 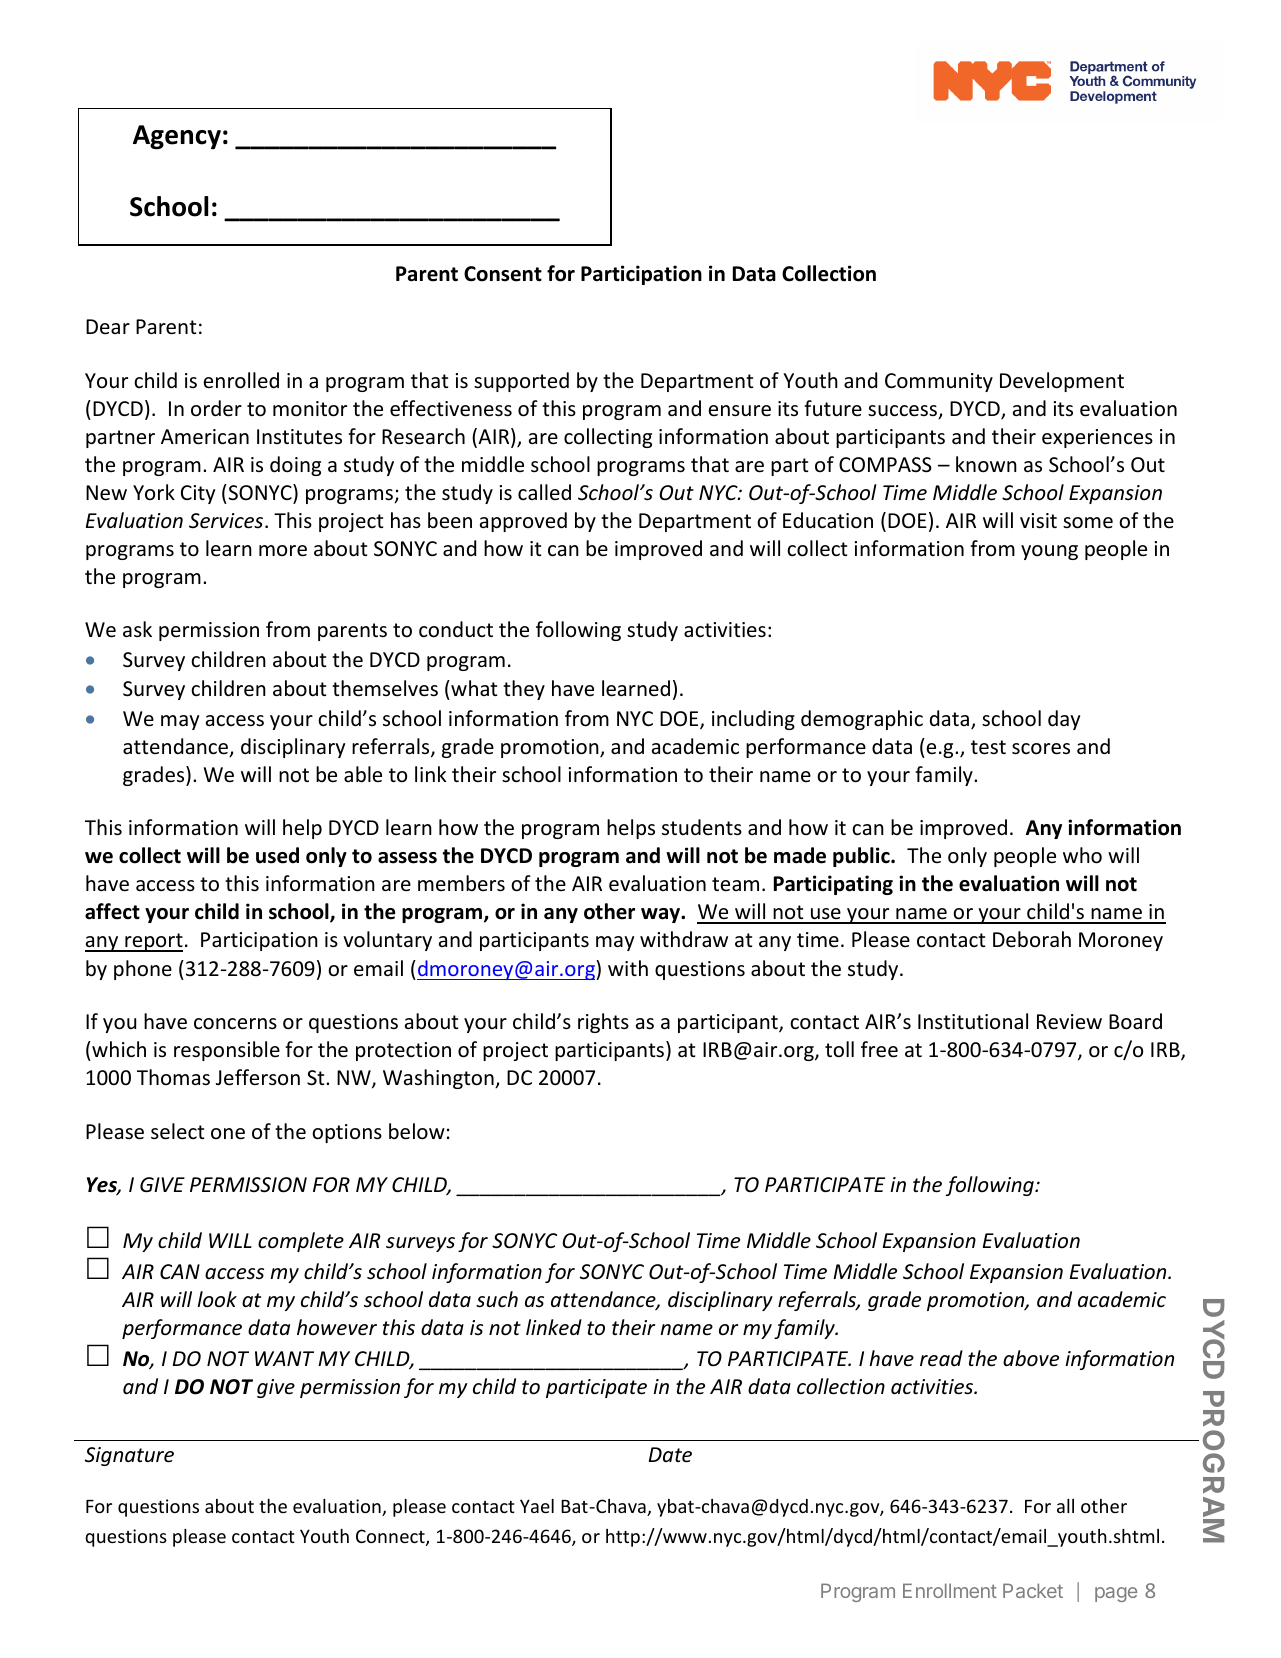 I want to click on Institutional, so click(x=973, y=1021).
